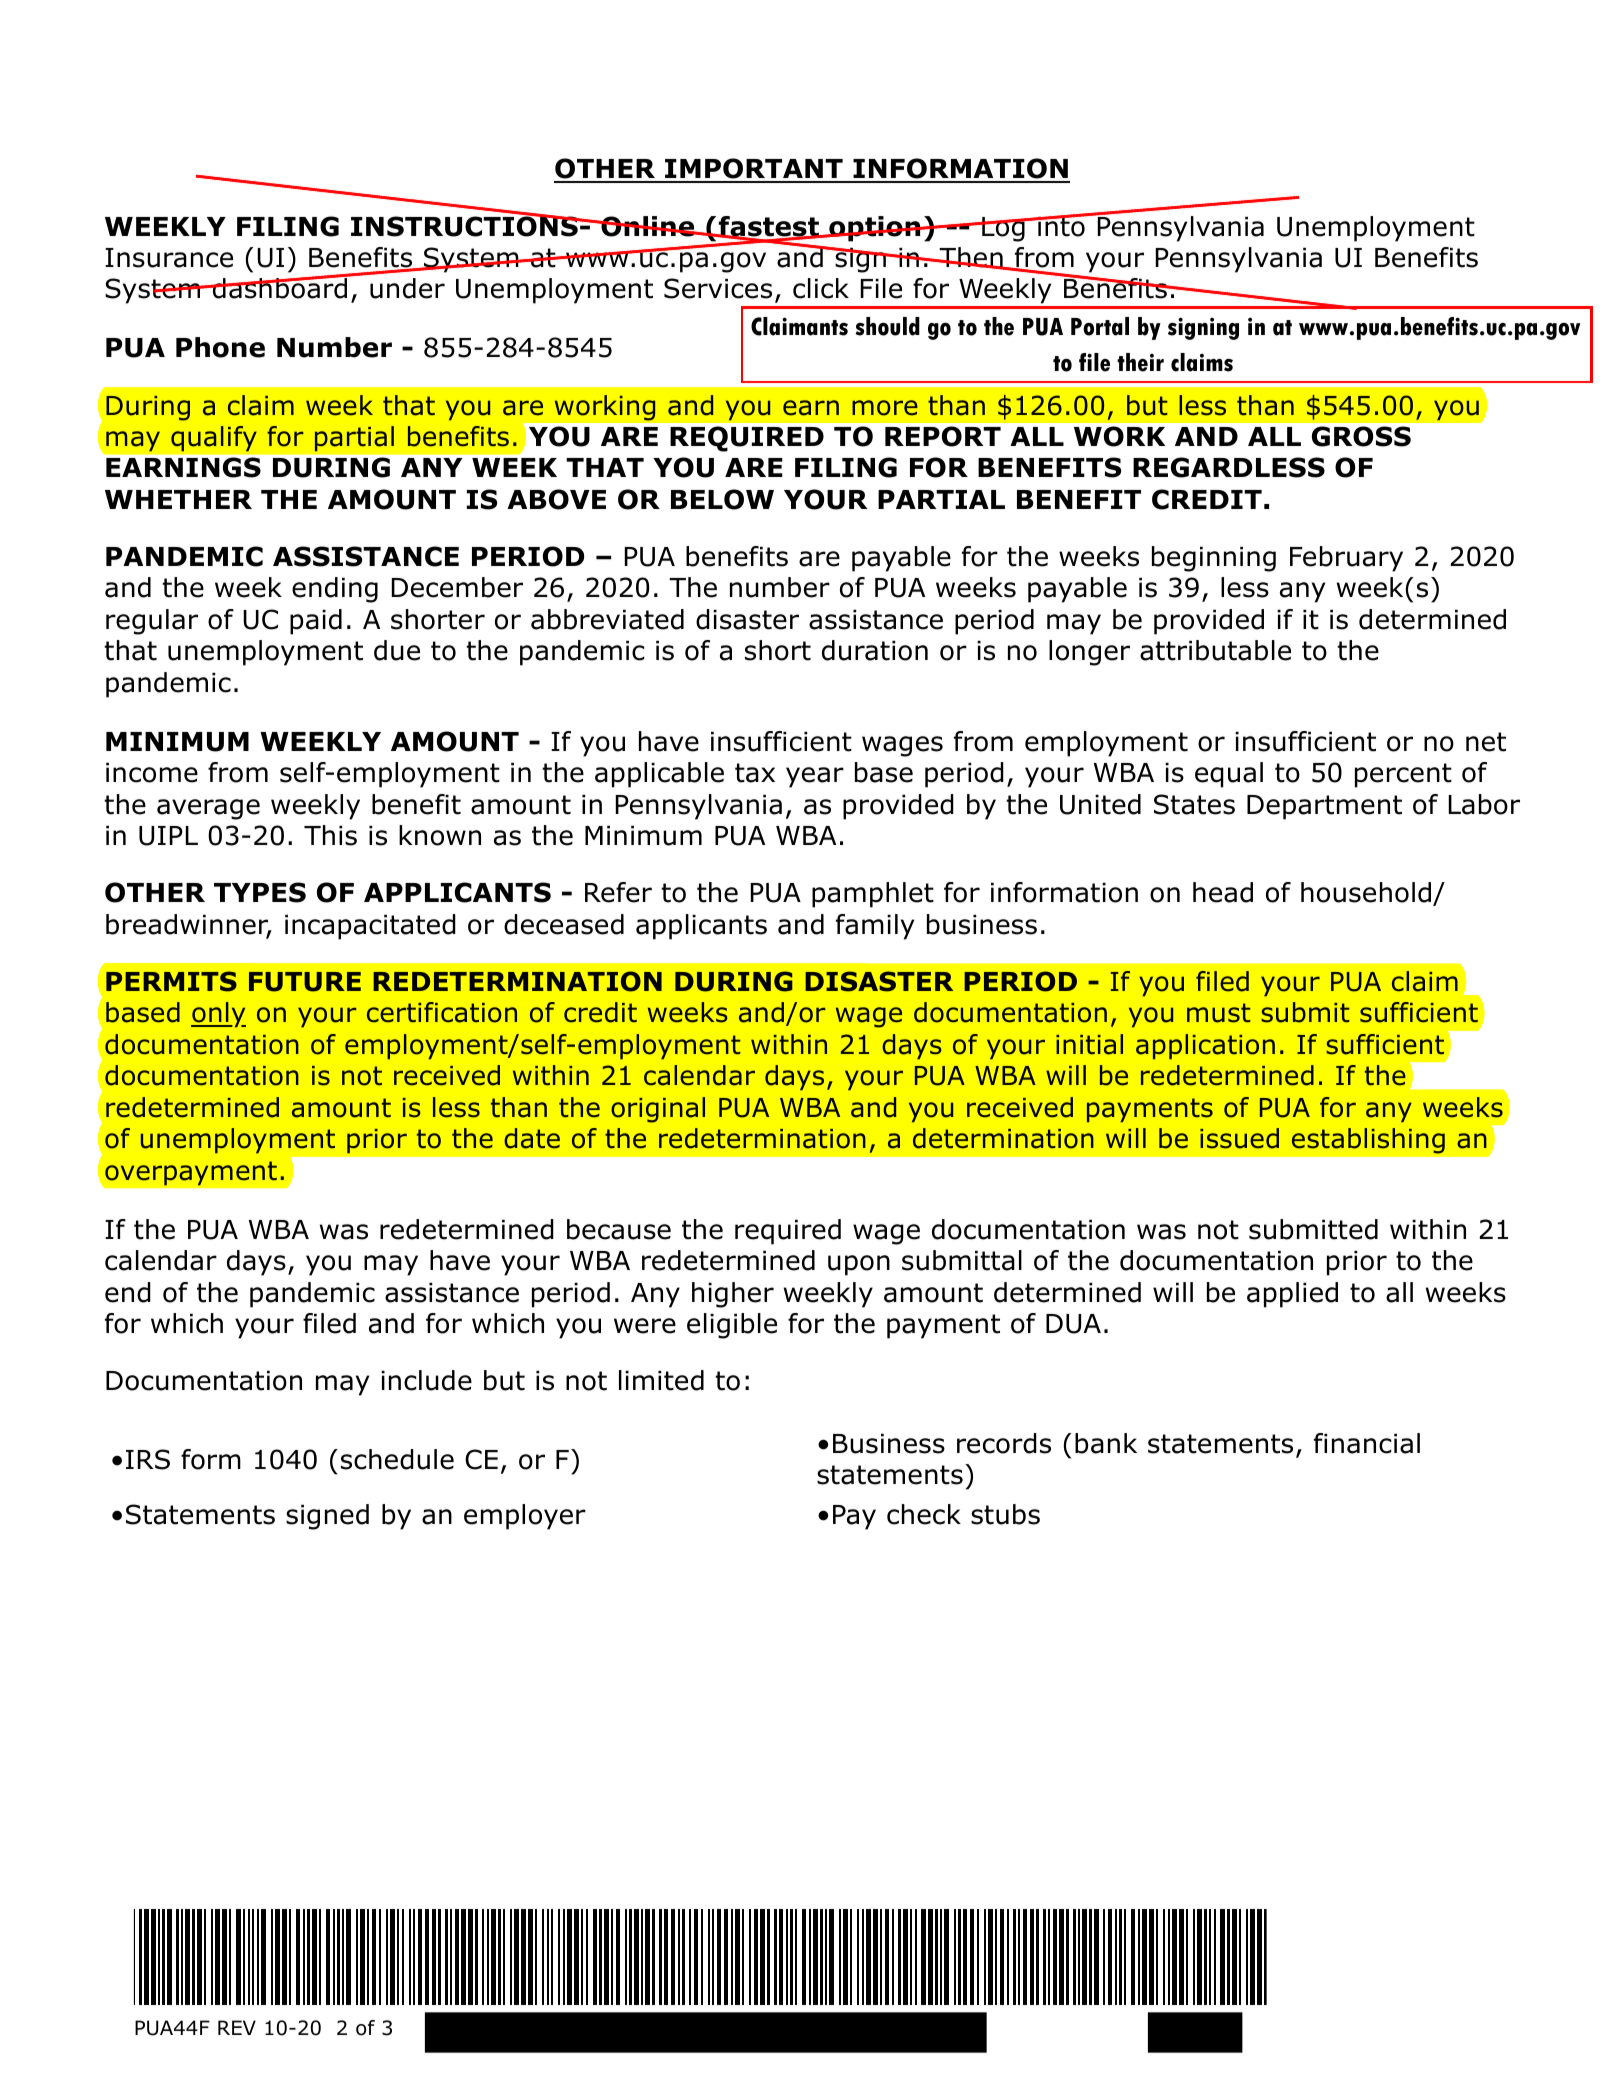  I want to click on option, so click(875, 229).
